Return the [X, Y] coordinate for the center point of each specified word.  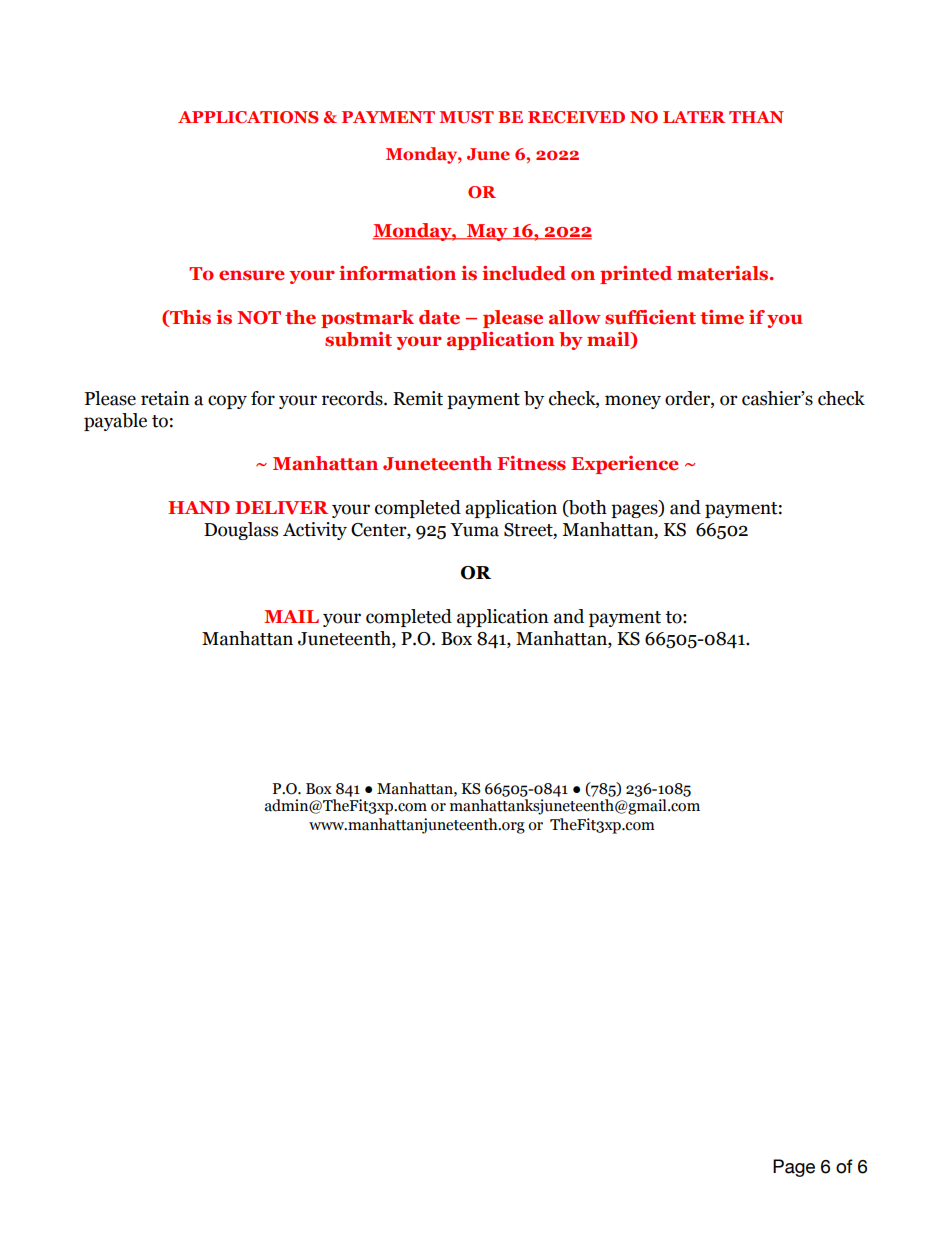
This [189, 318]
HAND [199, 507]
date [439, 317]
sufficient [650, 317]
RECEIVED [576, 117]
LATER [694, 117]
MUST [466, 117]
